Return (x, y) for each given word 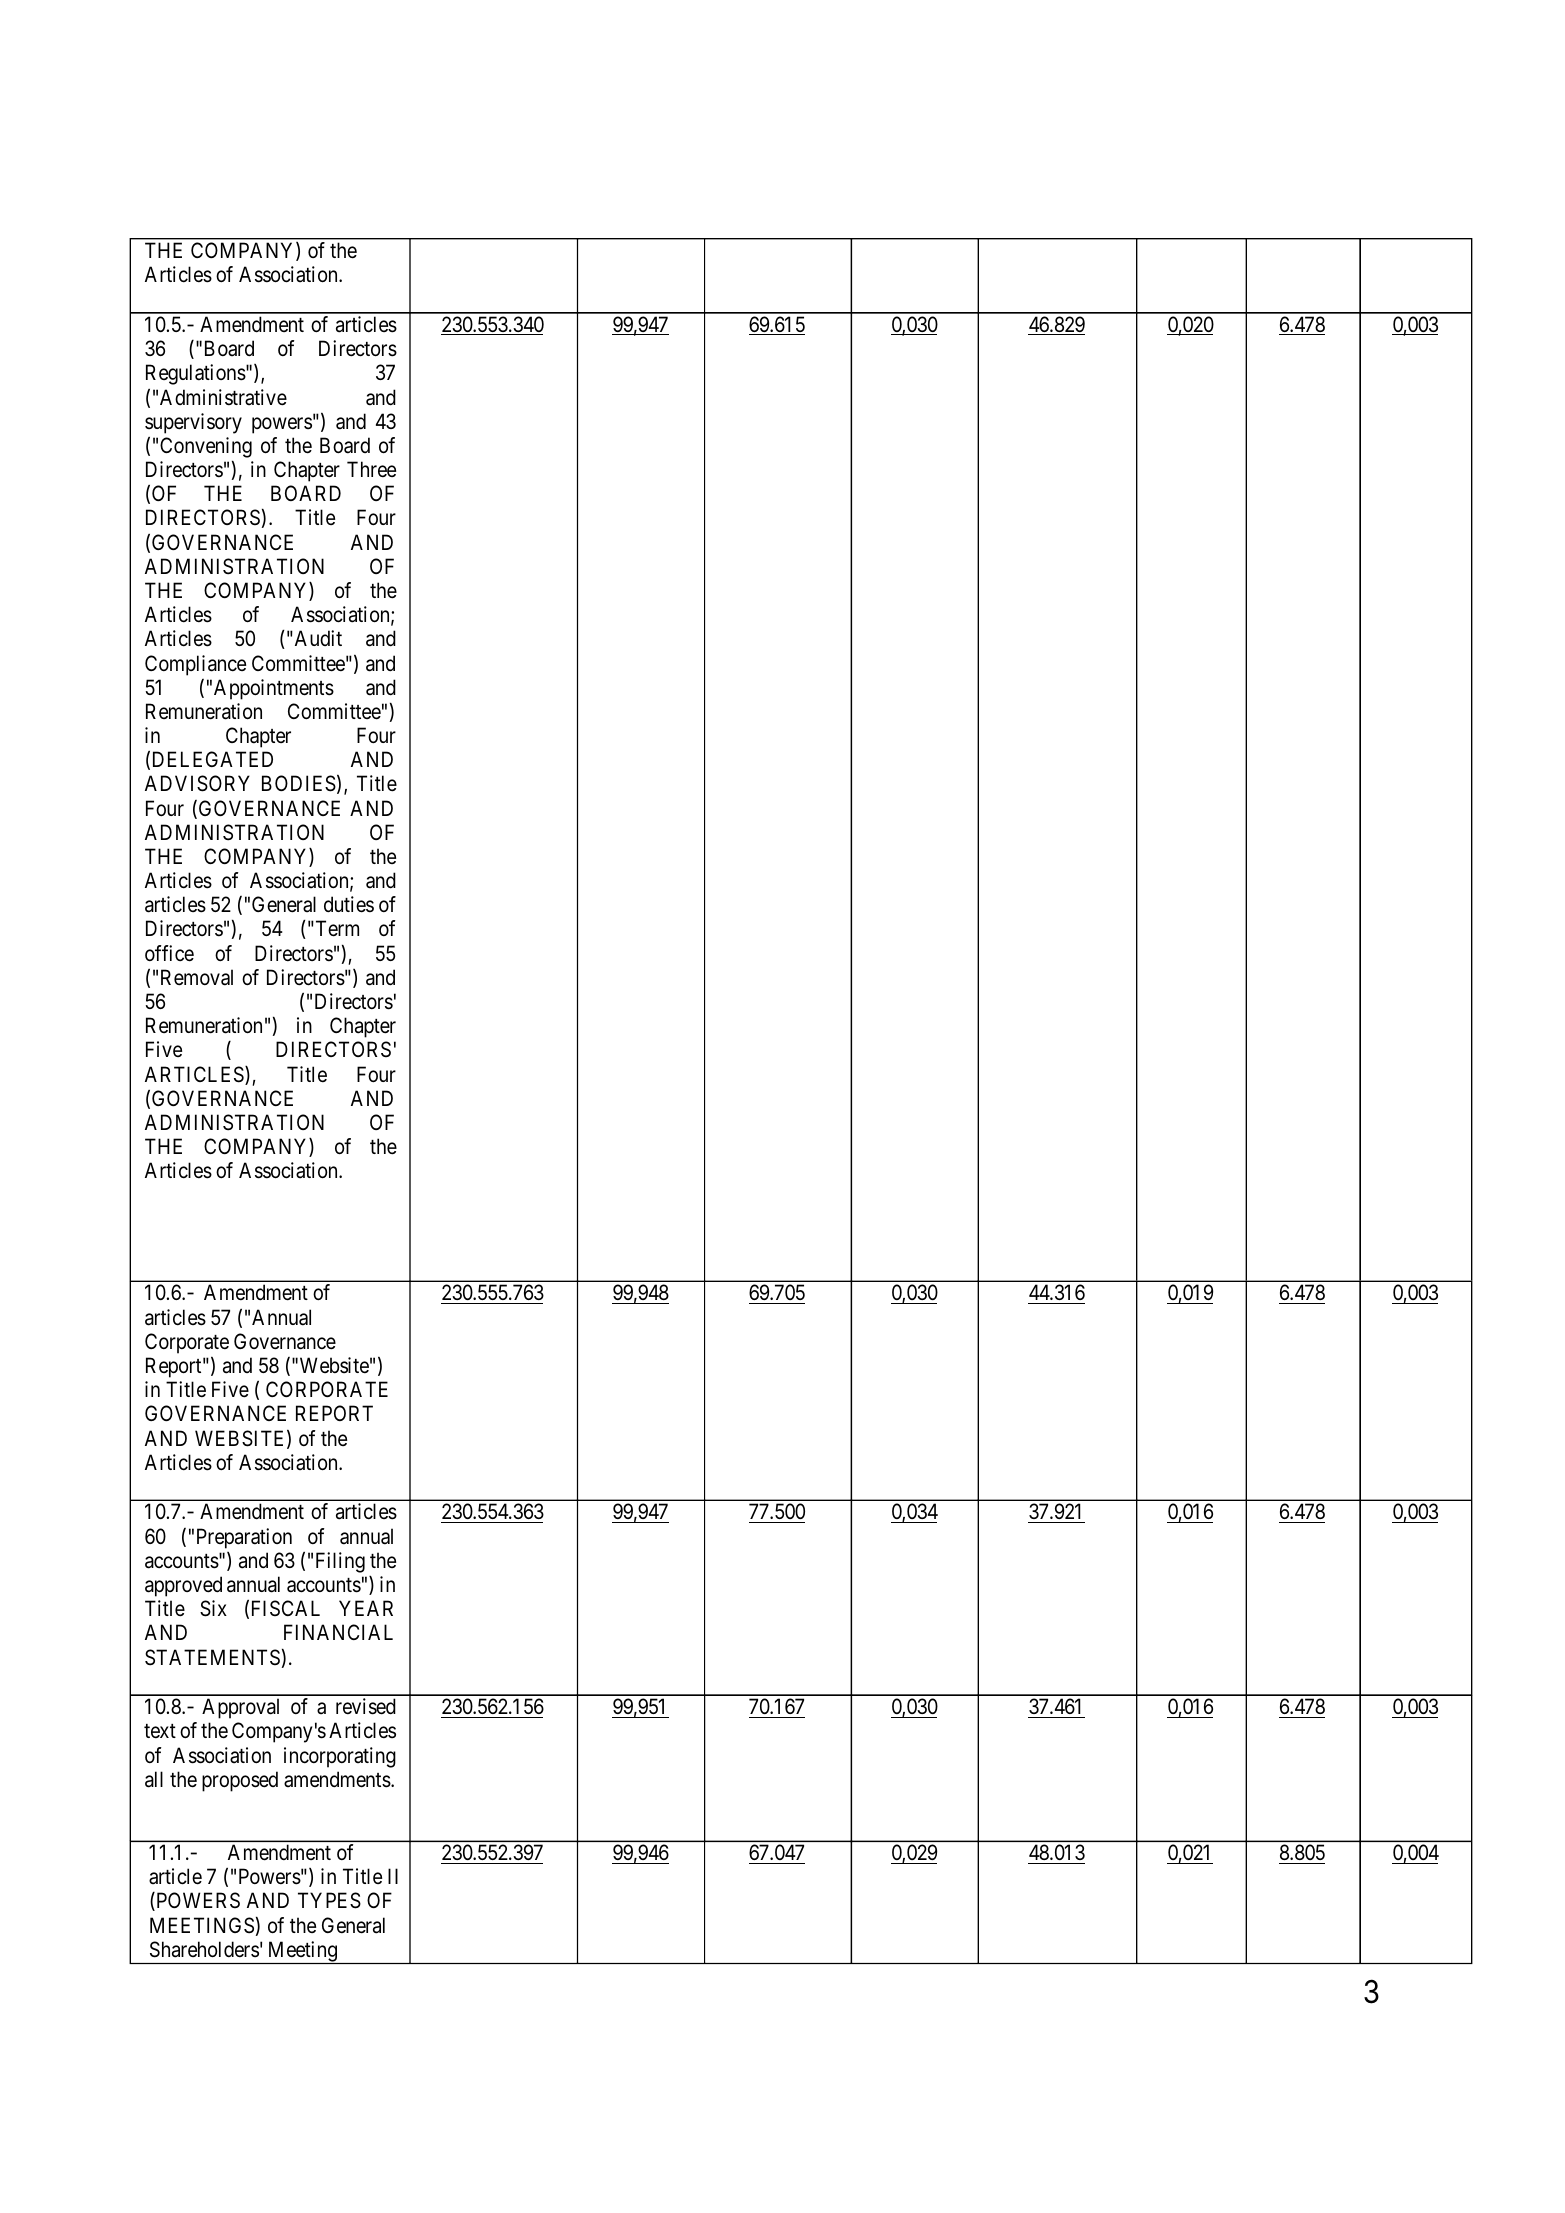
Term (336, 929)
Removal (197, 977)
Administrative (223, 397)
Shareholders (204, 1949)
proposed (240, 1781)
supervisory (193, 423)
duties (349, 904)
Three (371, 469)
